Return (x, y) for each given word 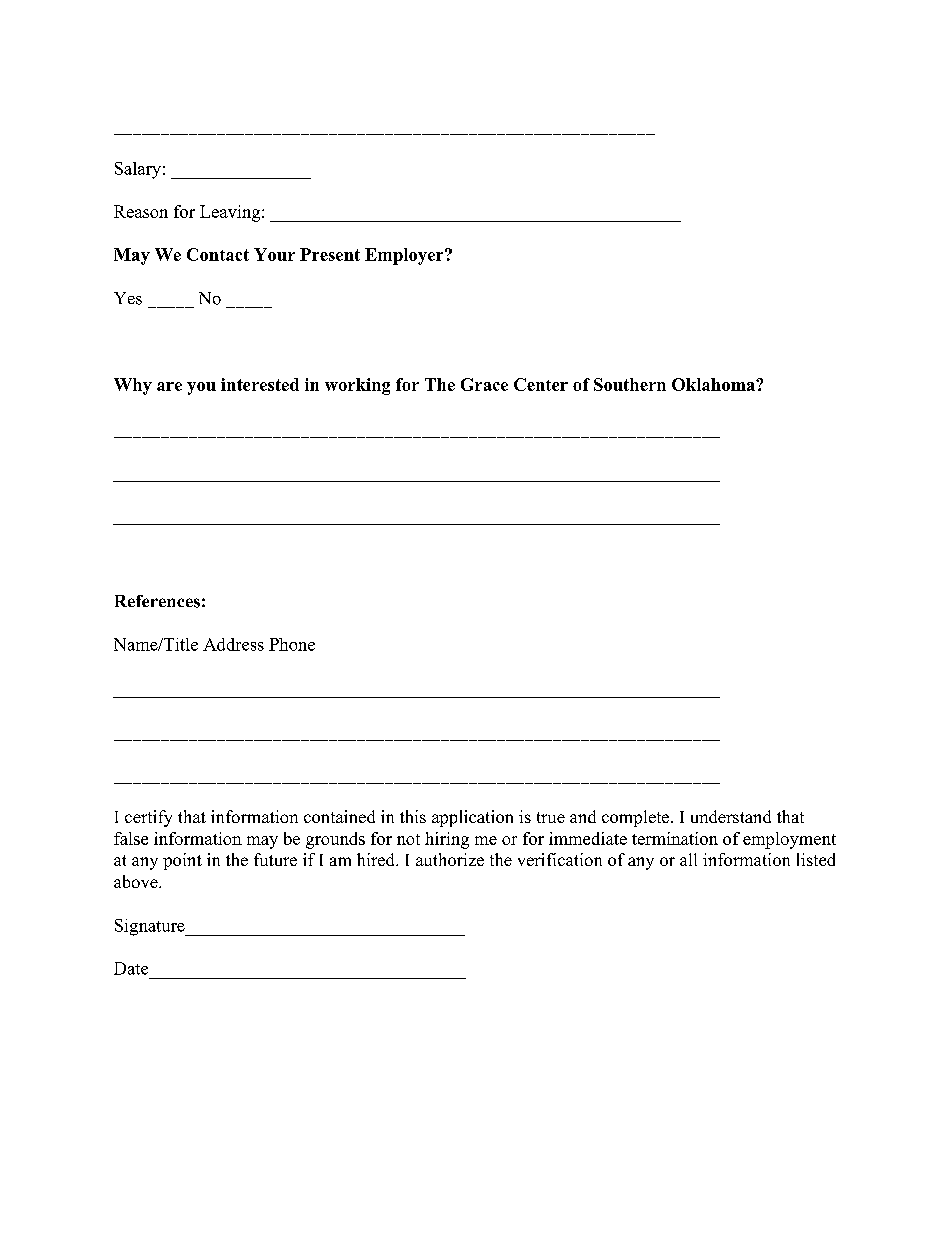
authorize (450, 859)
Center (541, 384)
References (157, 601)
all (688, 859)
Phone (292, 644)
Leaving (231, 213)
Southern (630, 384)
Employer (405, 256)
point (182, 861)
